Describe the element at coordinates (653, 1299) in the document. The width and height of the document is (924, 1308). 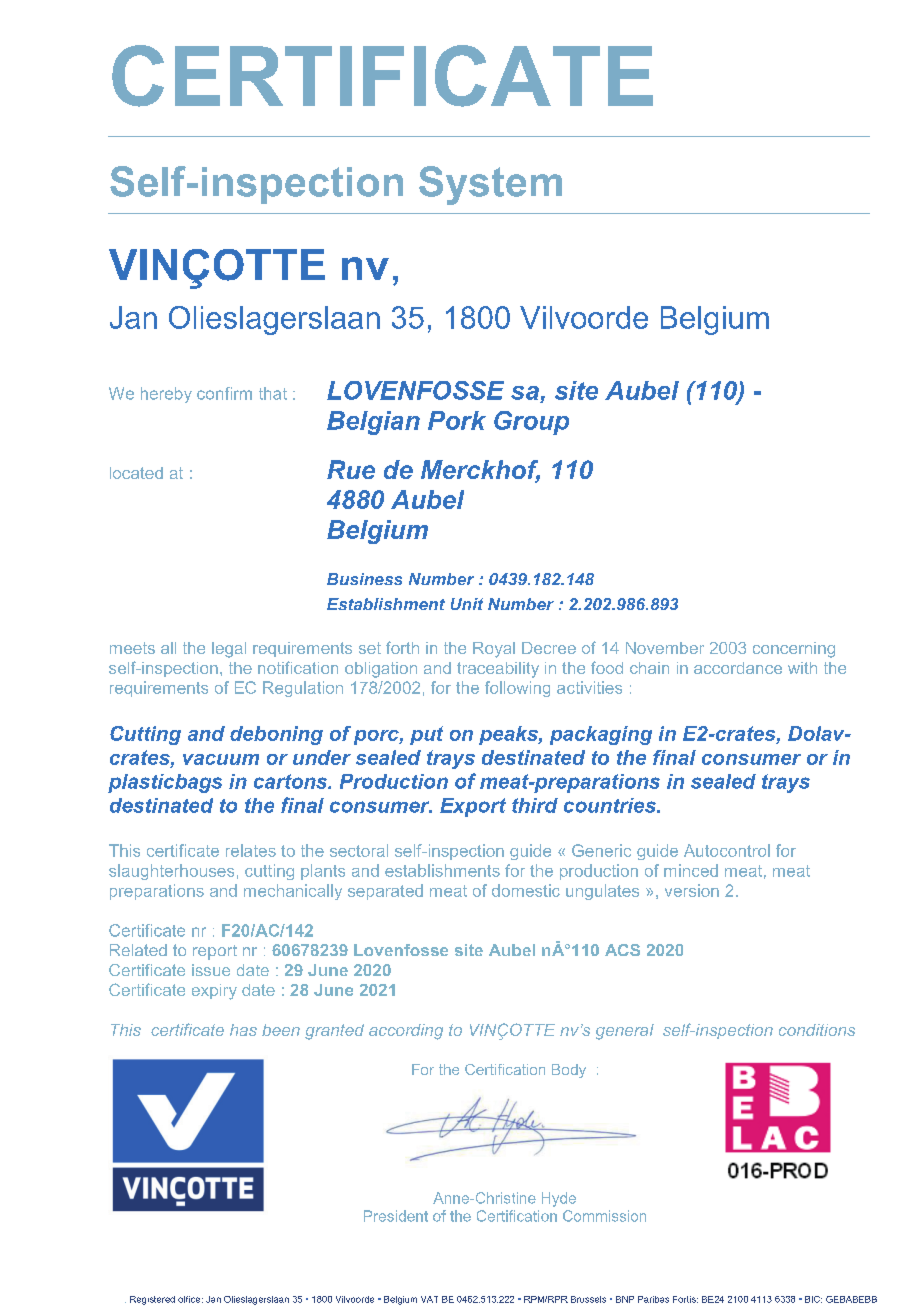
I see `Paribas` at that location.
